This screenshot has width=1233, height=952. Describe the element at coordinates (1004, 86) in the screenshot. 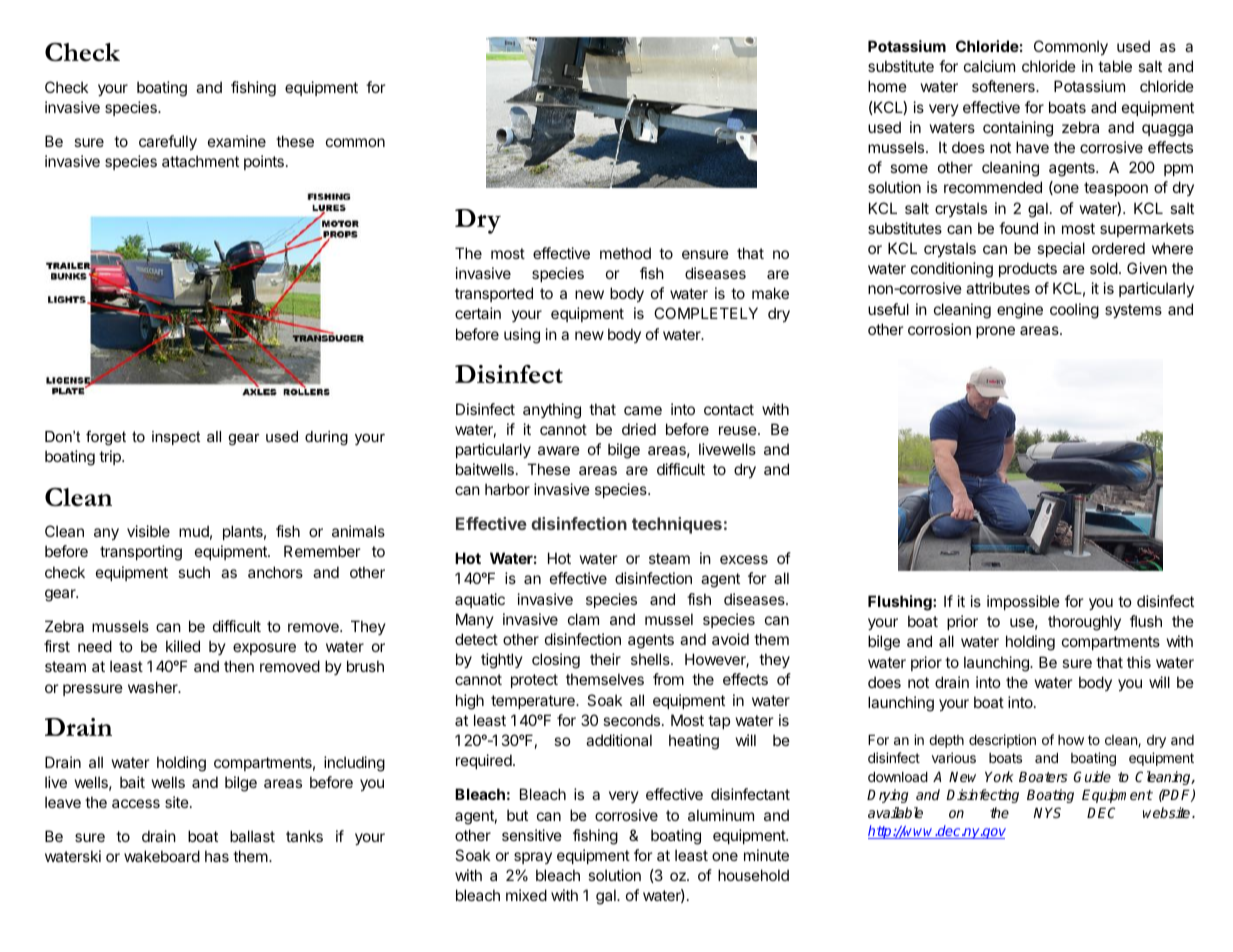

I see `softeners` at that location.
